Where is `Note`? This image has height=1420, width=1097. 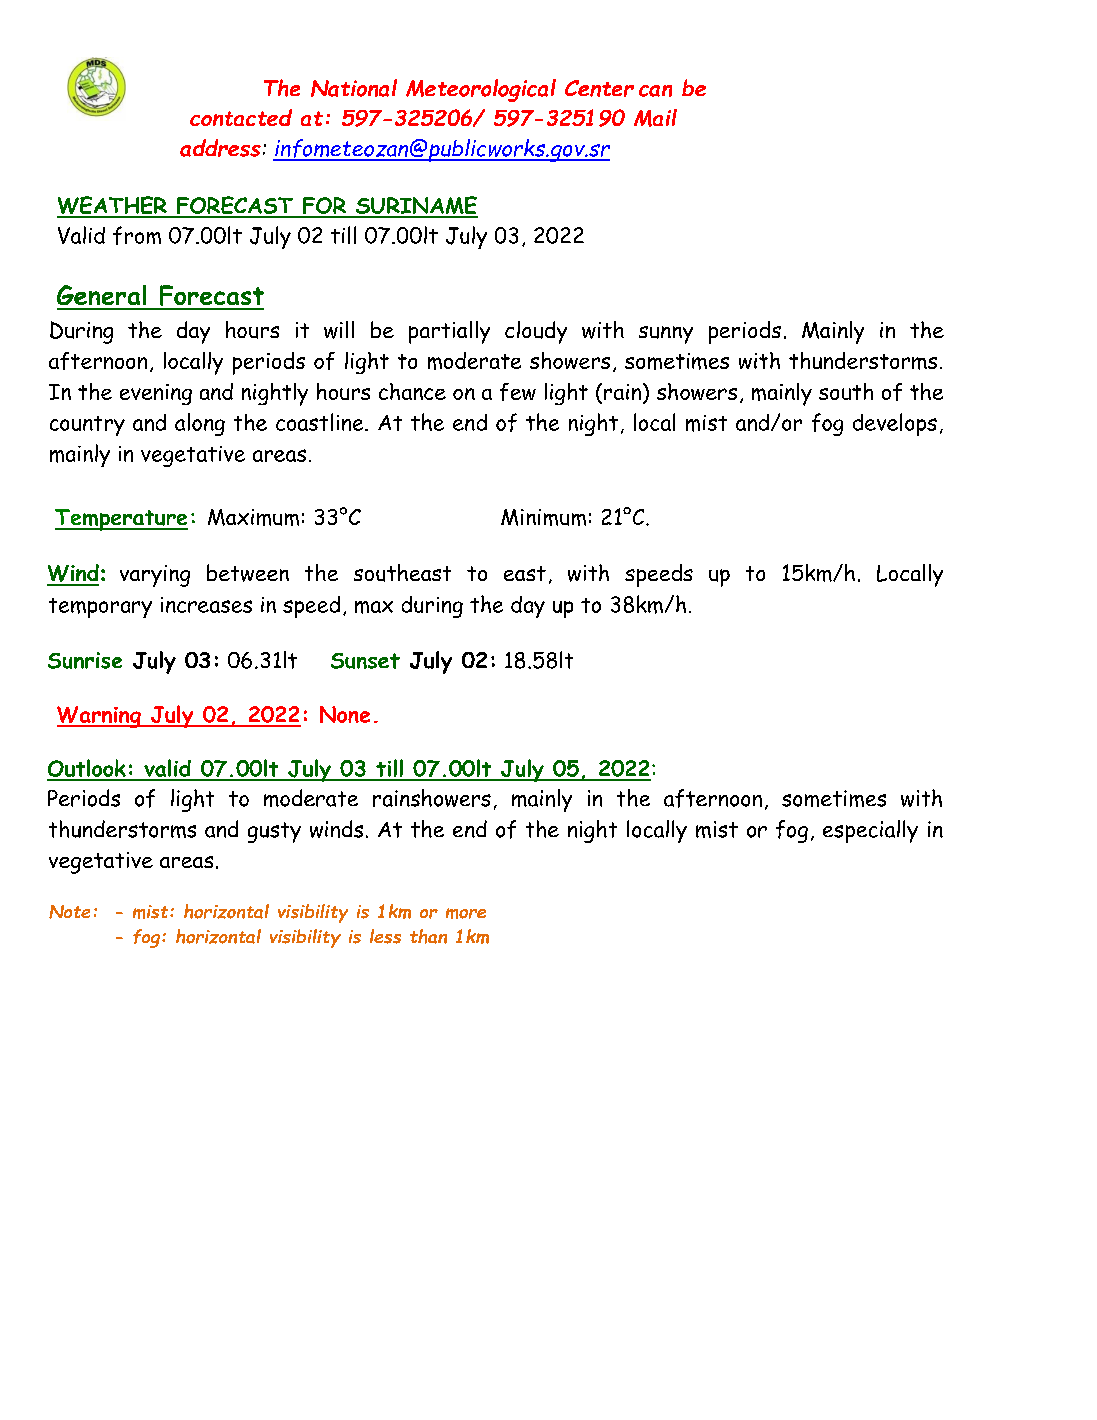
Note is located at coordinates (69, 912).
